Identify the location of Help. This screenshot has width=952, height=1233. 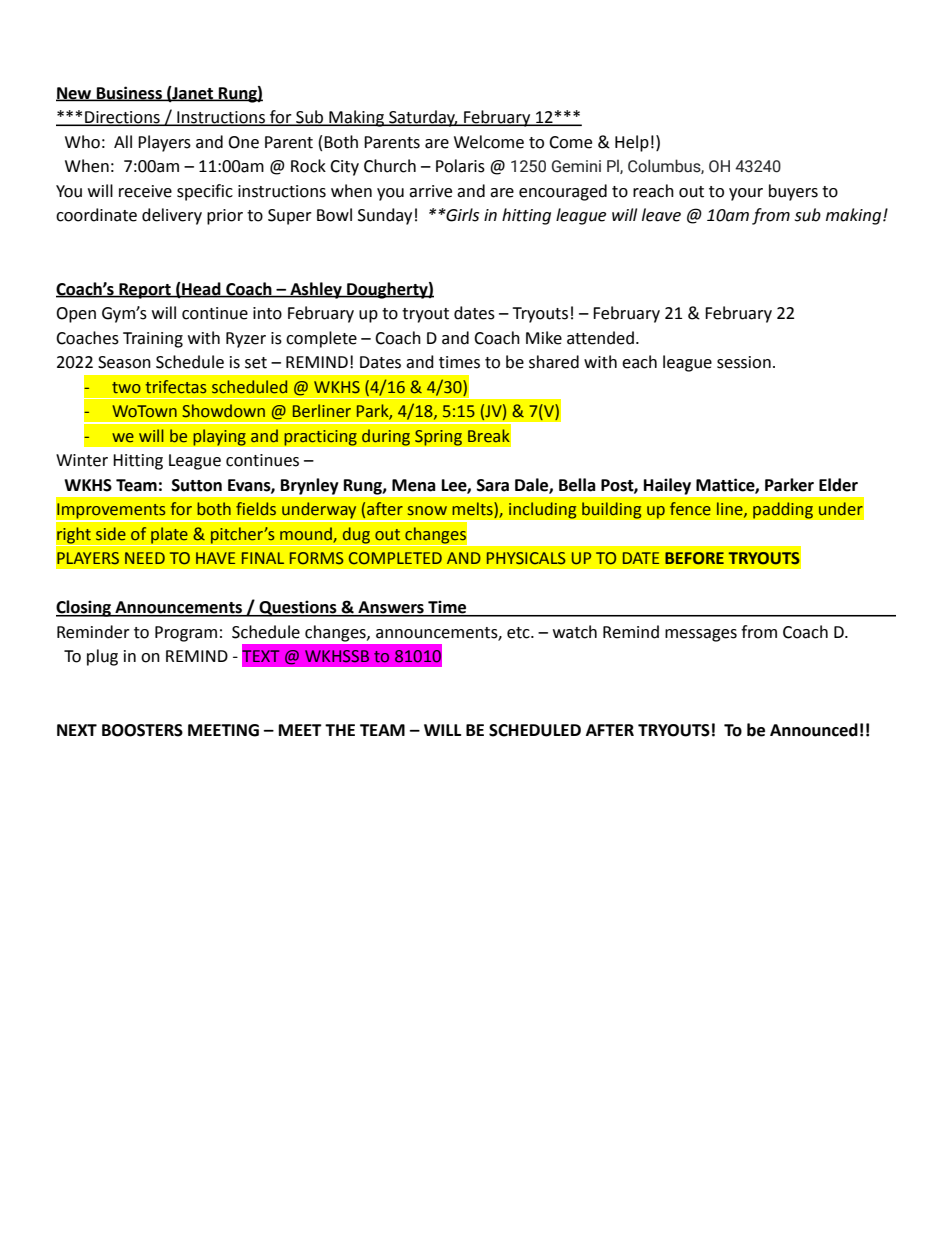
(632, 143).
